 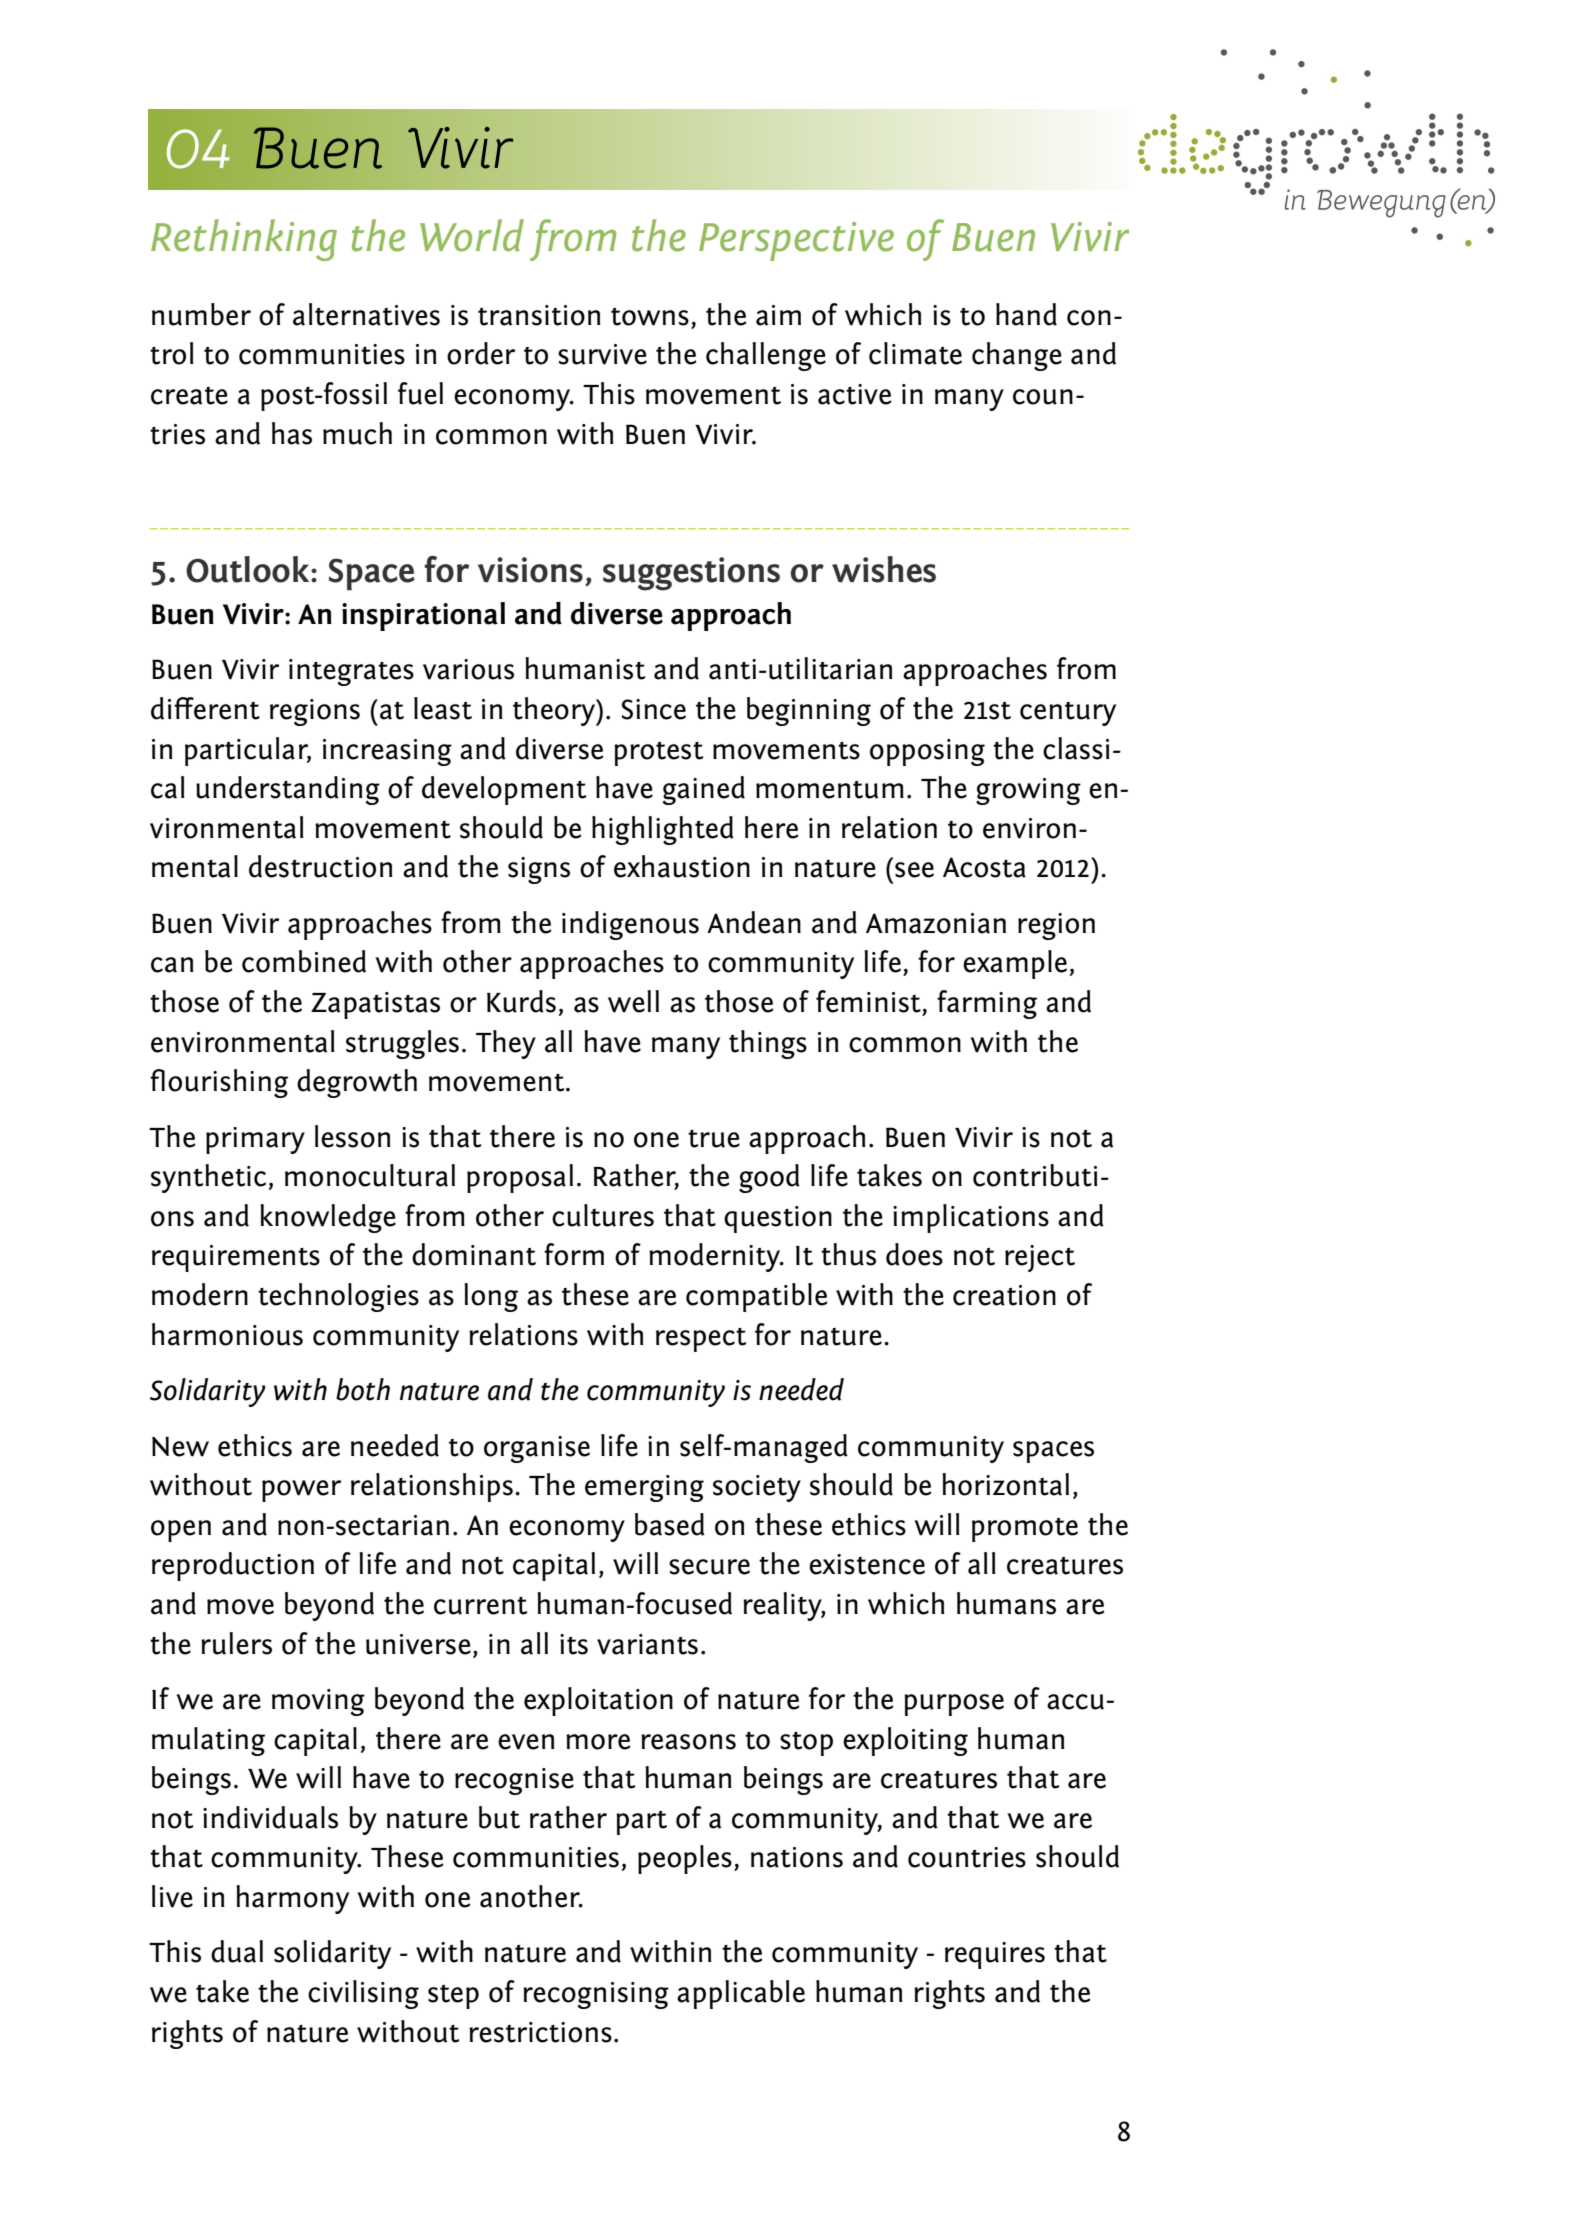 I want to click on wishes, so click(x=884, y=569).
